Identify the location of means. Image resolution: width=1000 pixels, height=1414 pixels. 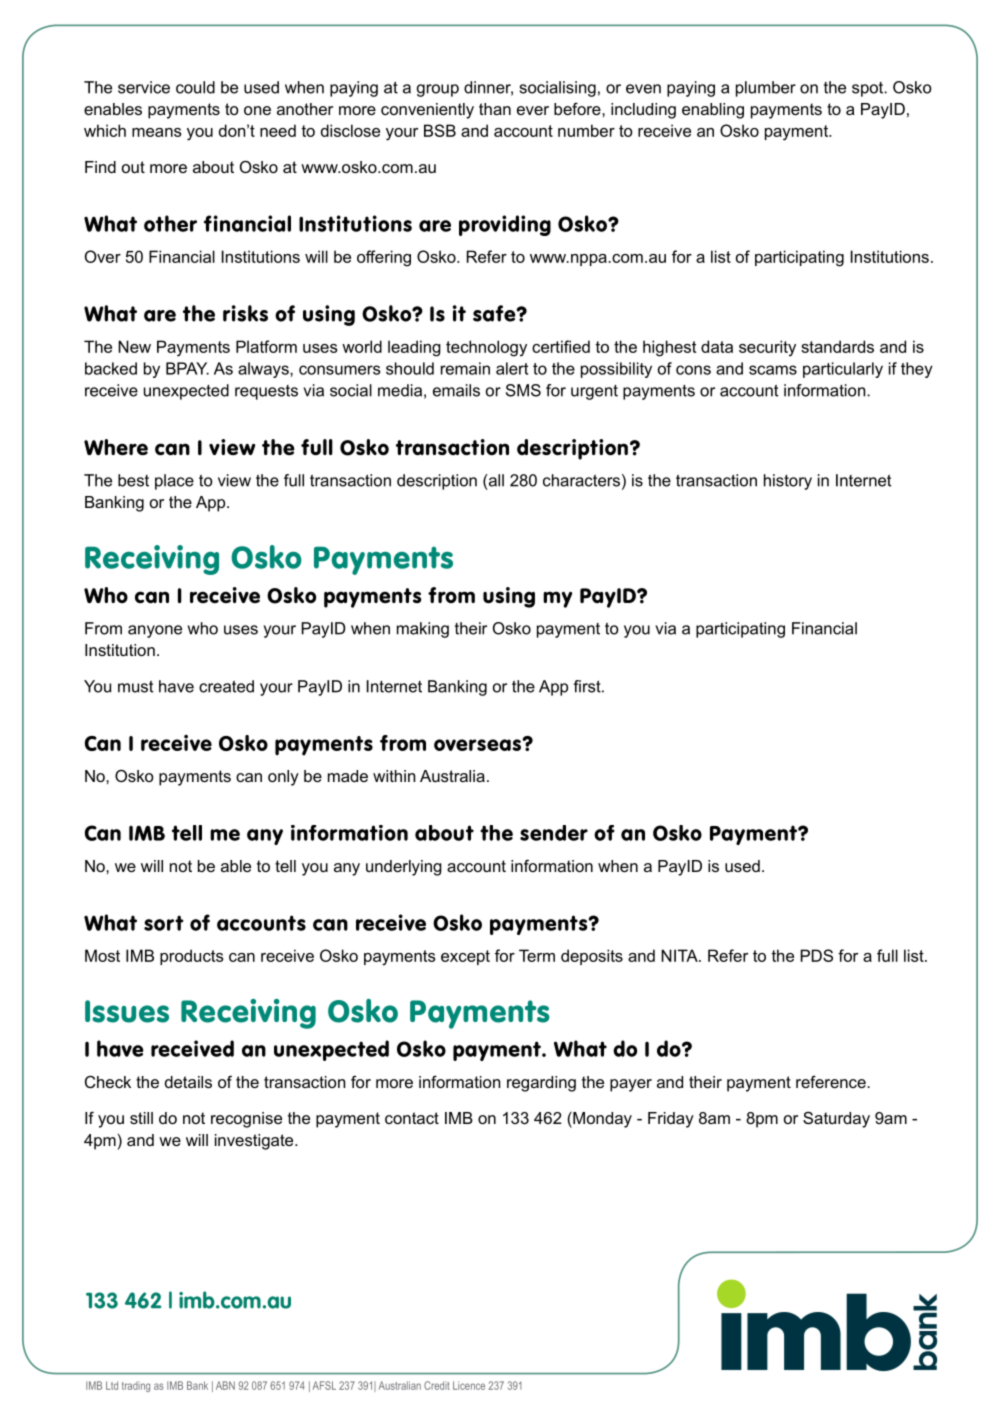
(157, 132).
